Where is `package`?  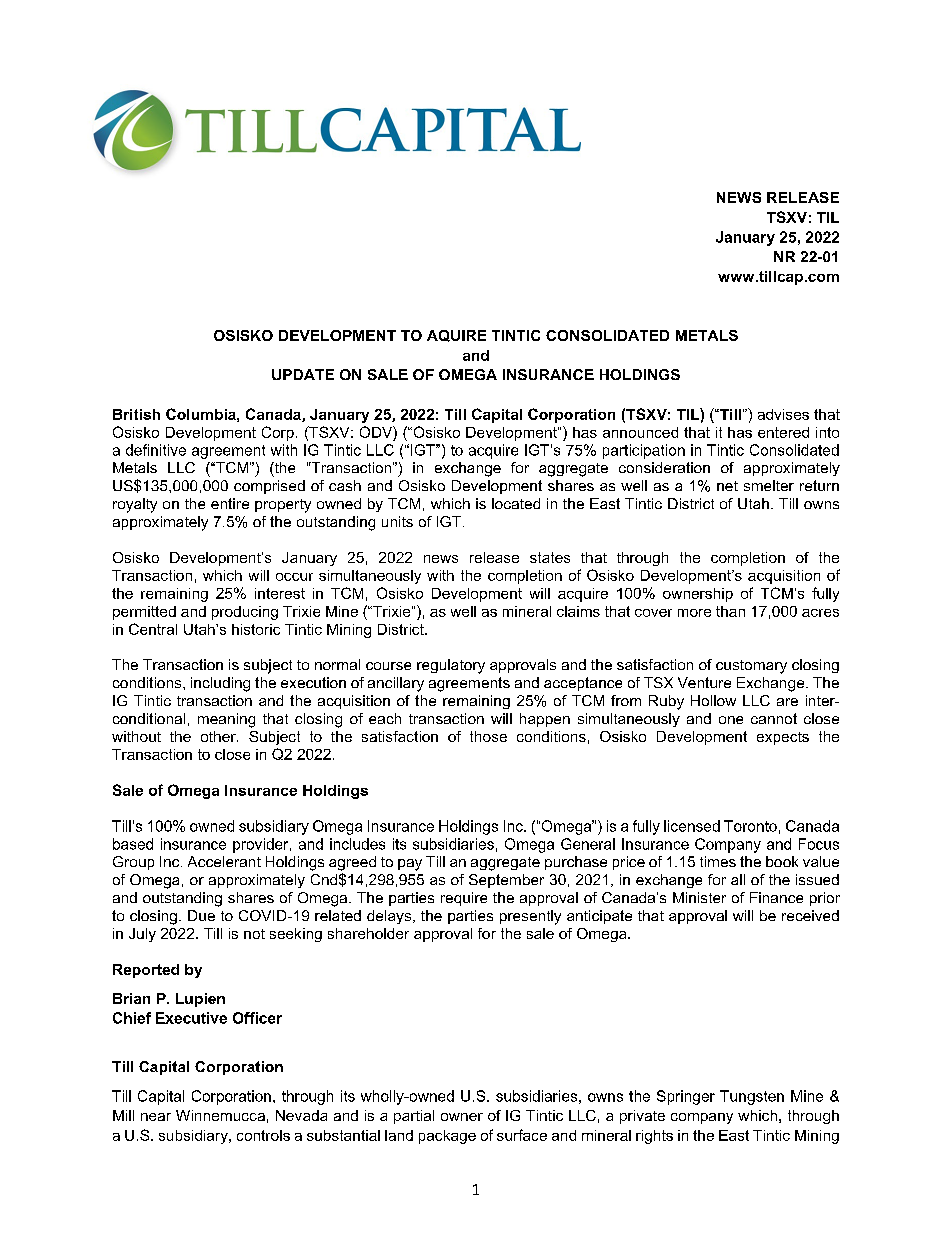 package is located at coordinates (447, 1137).
